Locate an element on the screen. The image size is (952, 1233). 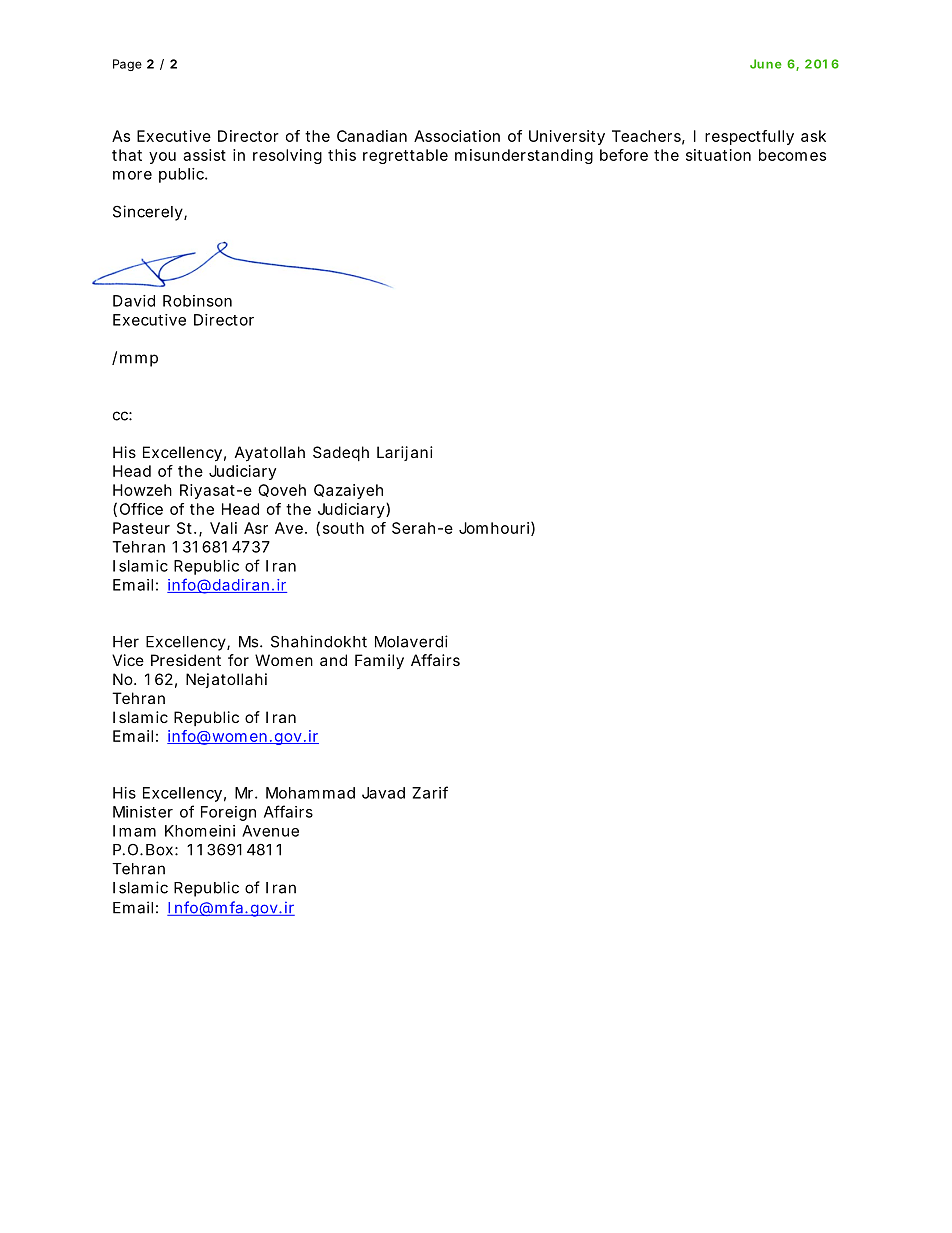
Vali is located at coordinates (223, 528).
